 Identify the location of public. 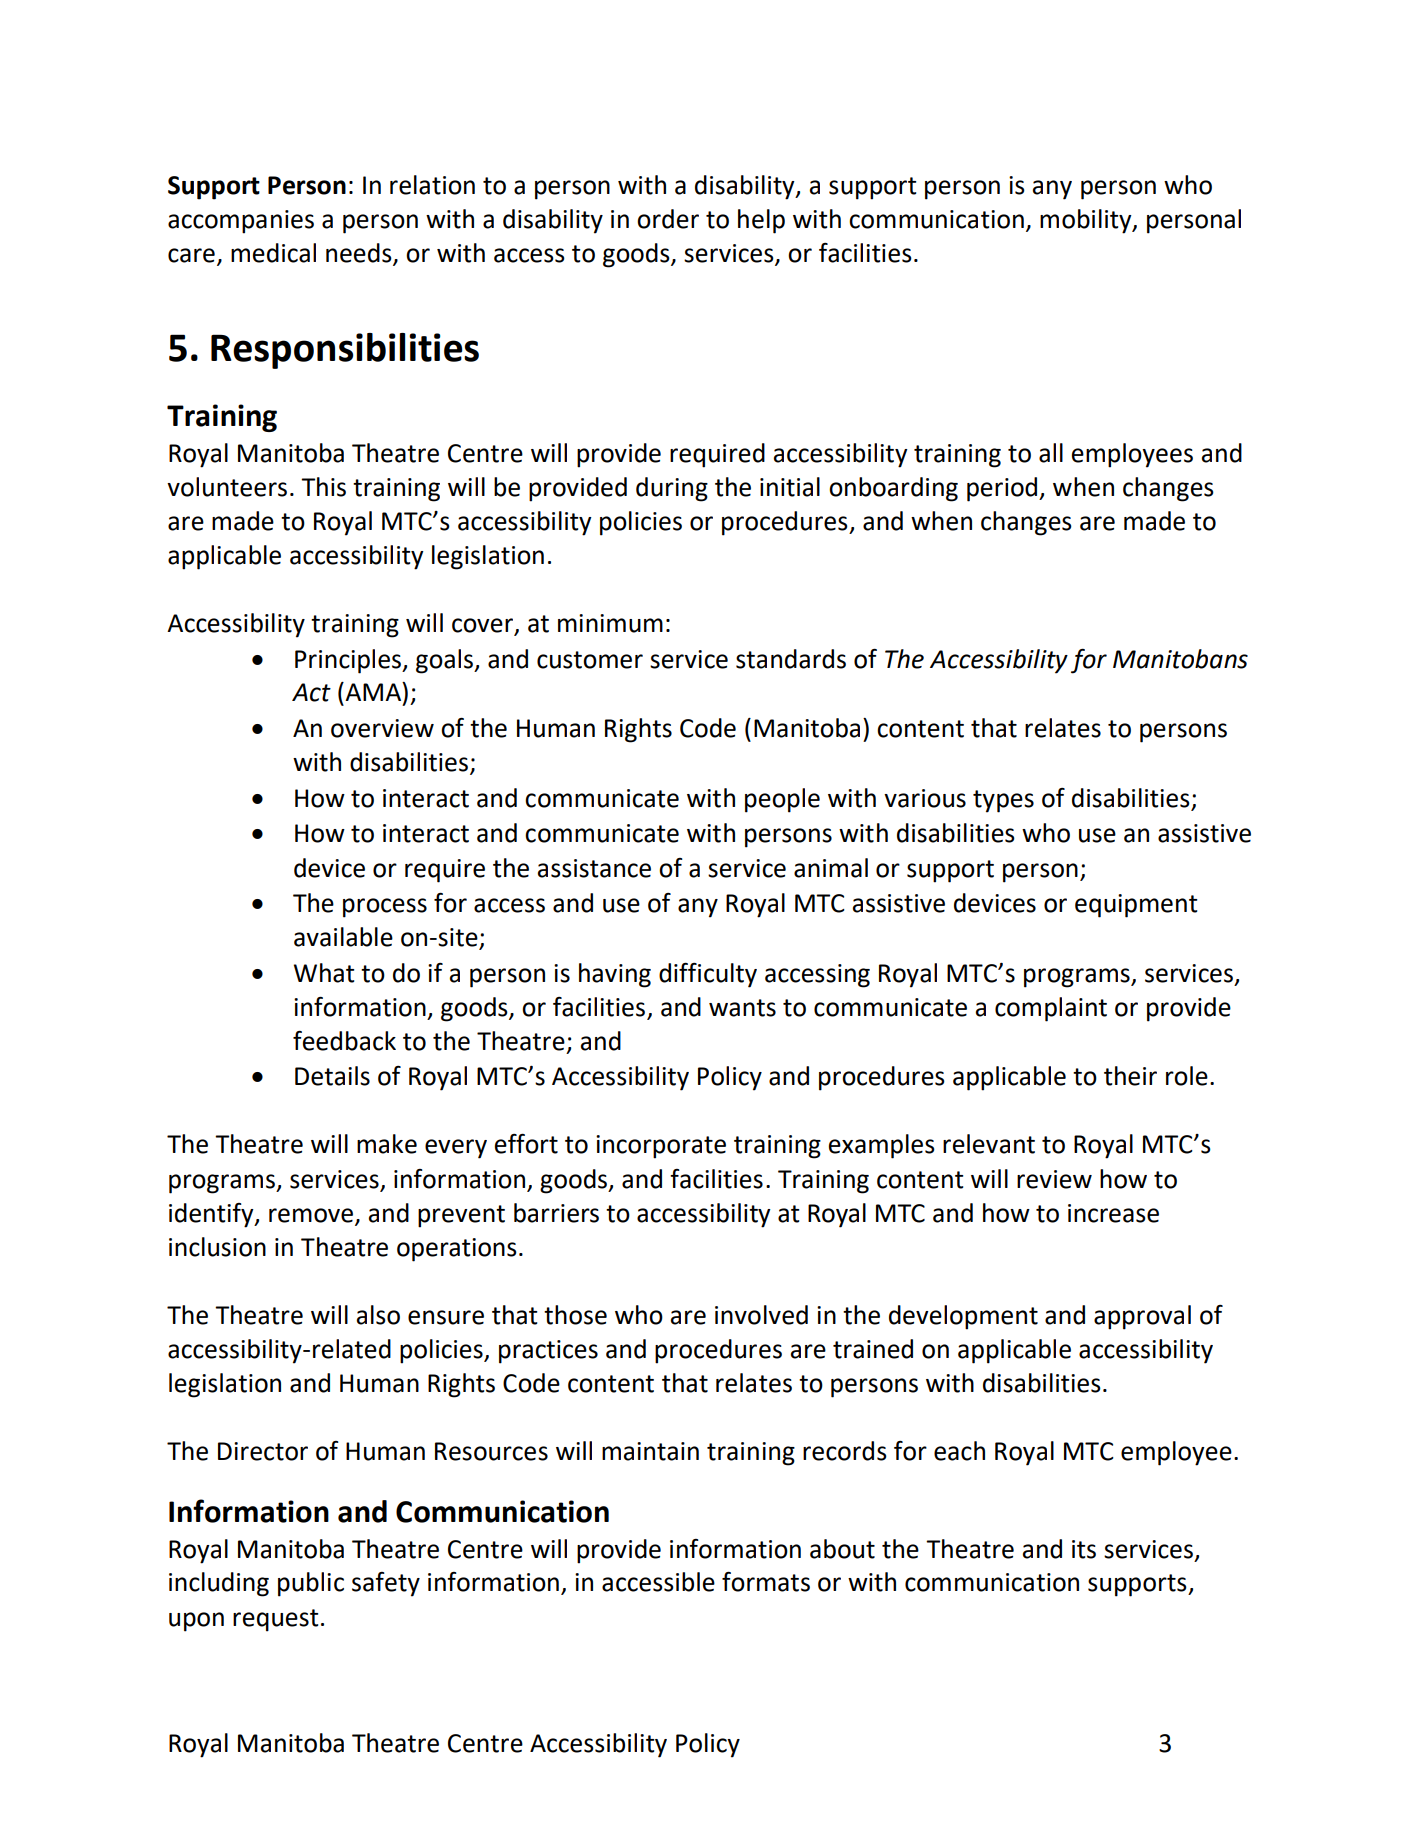
(311, 1584).
